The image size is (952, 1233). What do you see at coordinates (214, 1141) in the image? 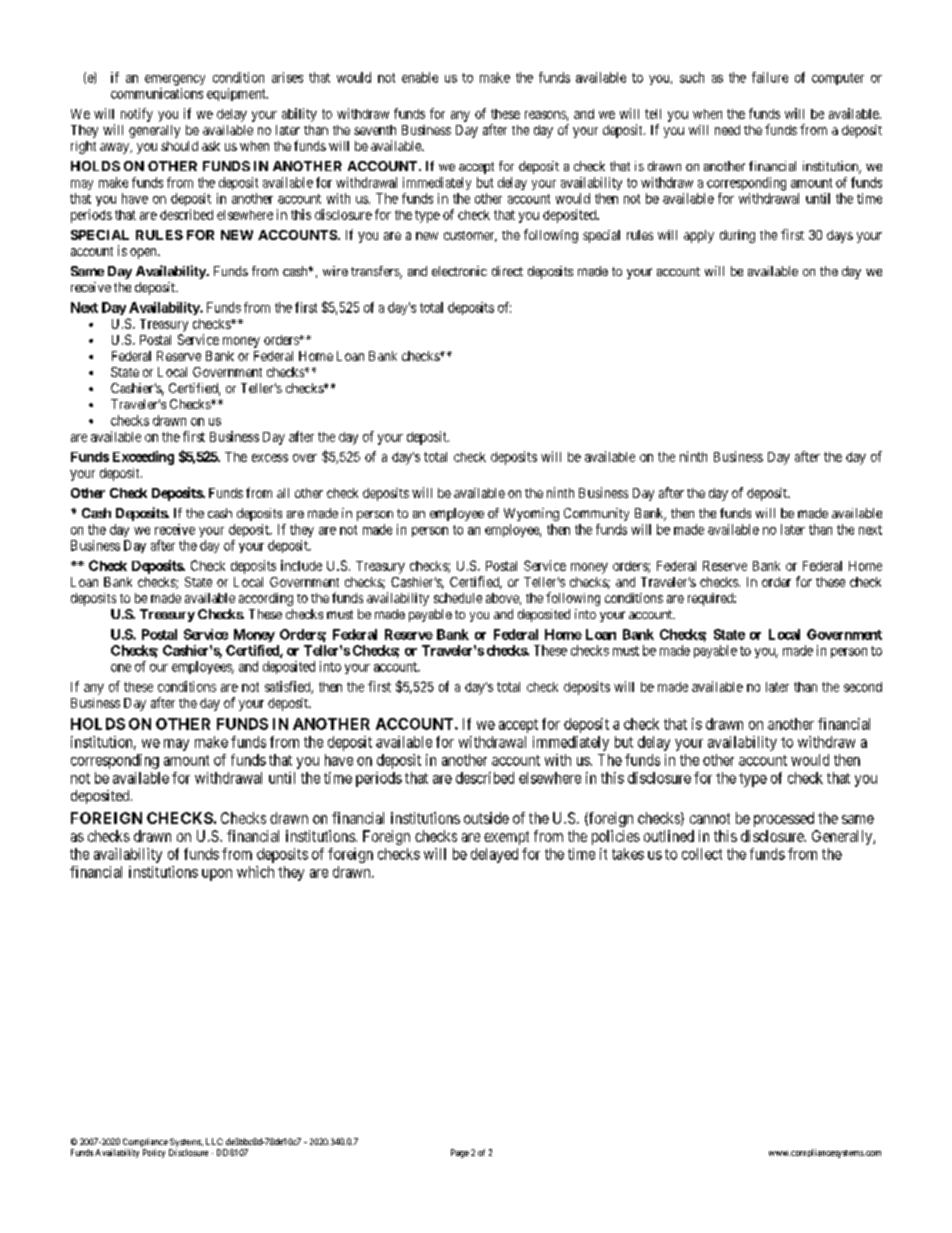
I see `LLC` at bounding box center [214, 1141].
